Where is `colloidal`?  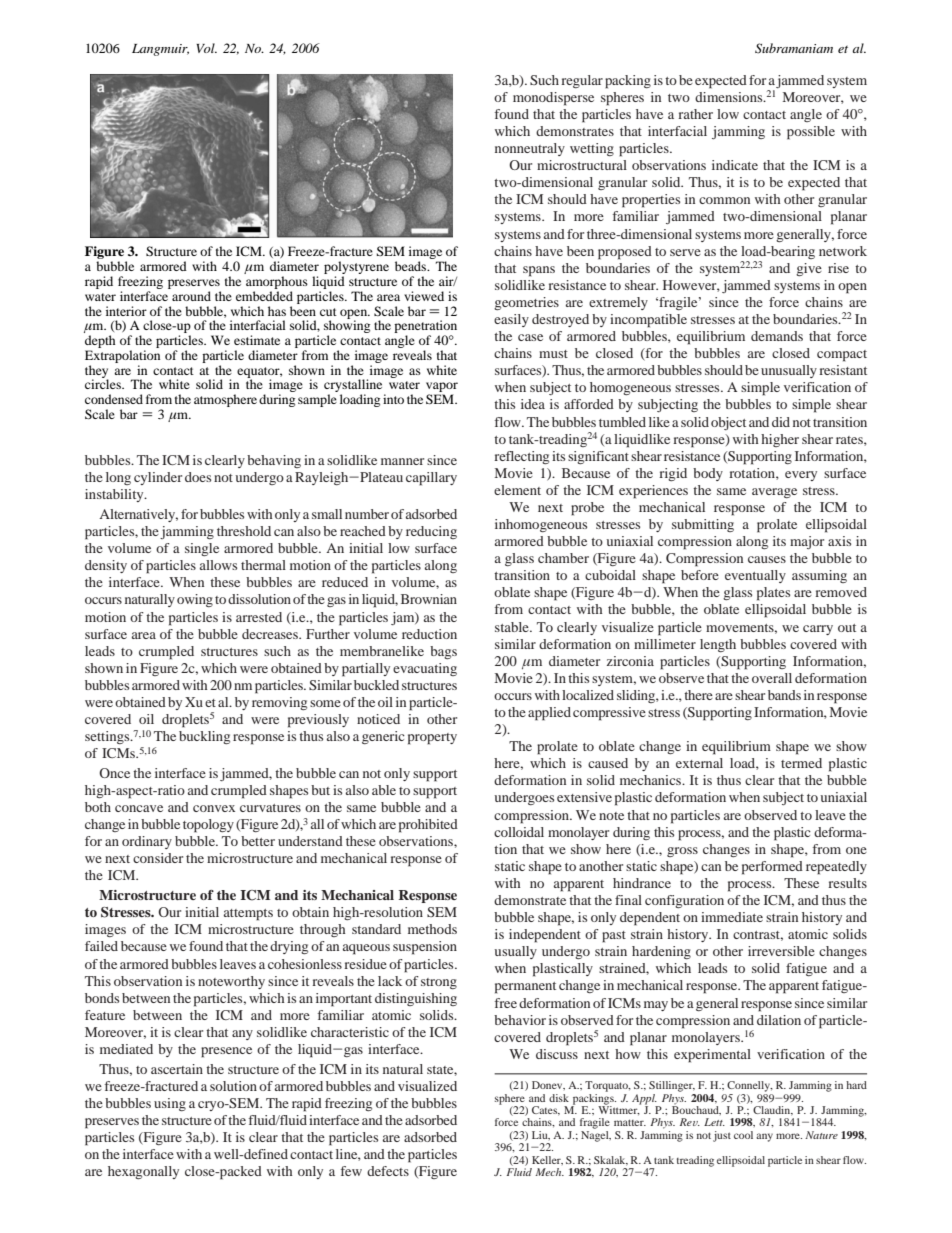
colloidal is located at coordinates (519, 832).
